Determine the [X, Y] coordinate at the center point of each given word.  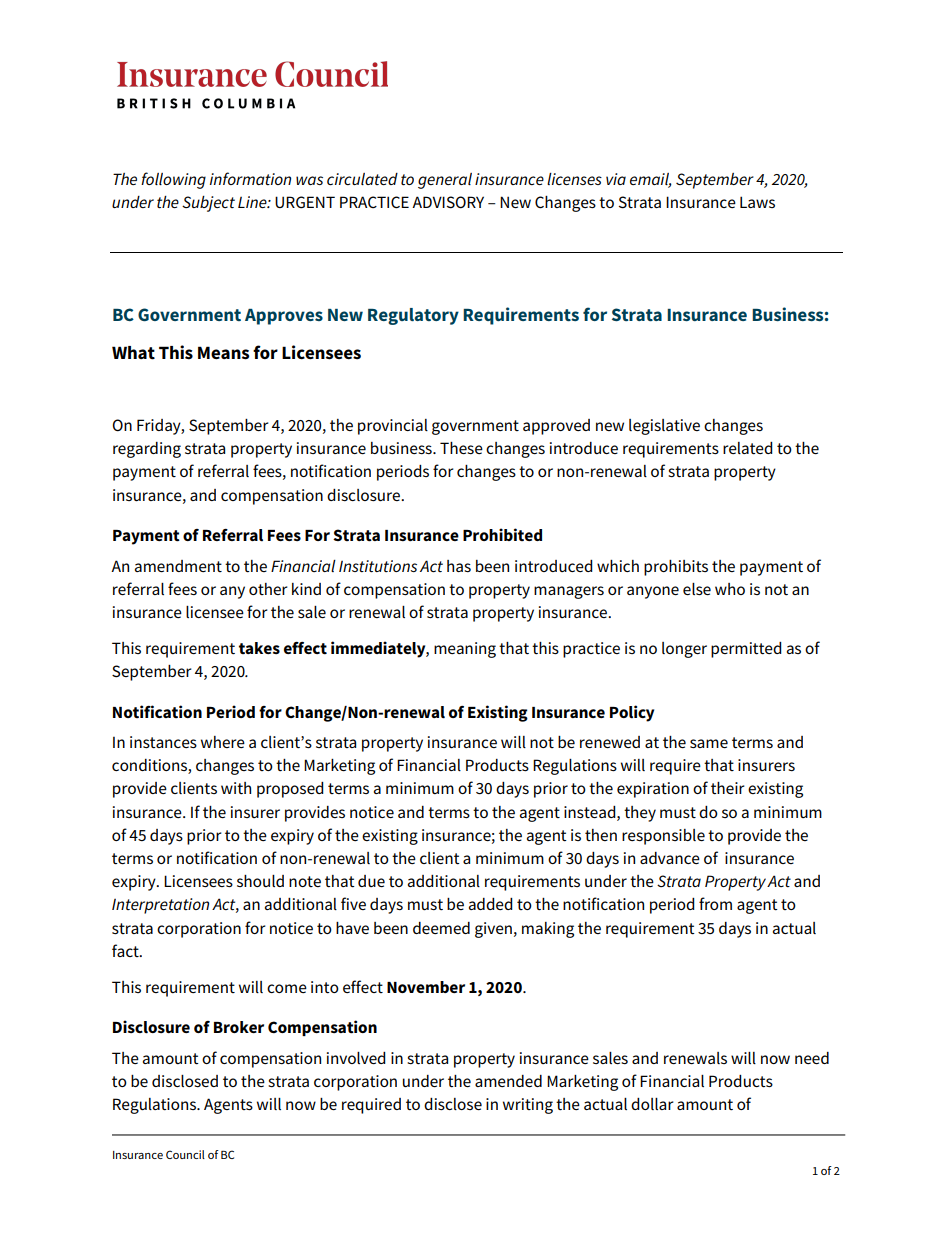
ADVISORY [448, 202]
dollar [652, 1104]
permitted [746, 650]
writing [528, 1106]
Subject [208, 204]
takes [259, 648]
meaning [465, 650]
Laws [757, 202]
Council [185, 1154]
